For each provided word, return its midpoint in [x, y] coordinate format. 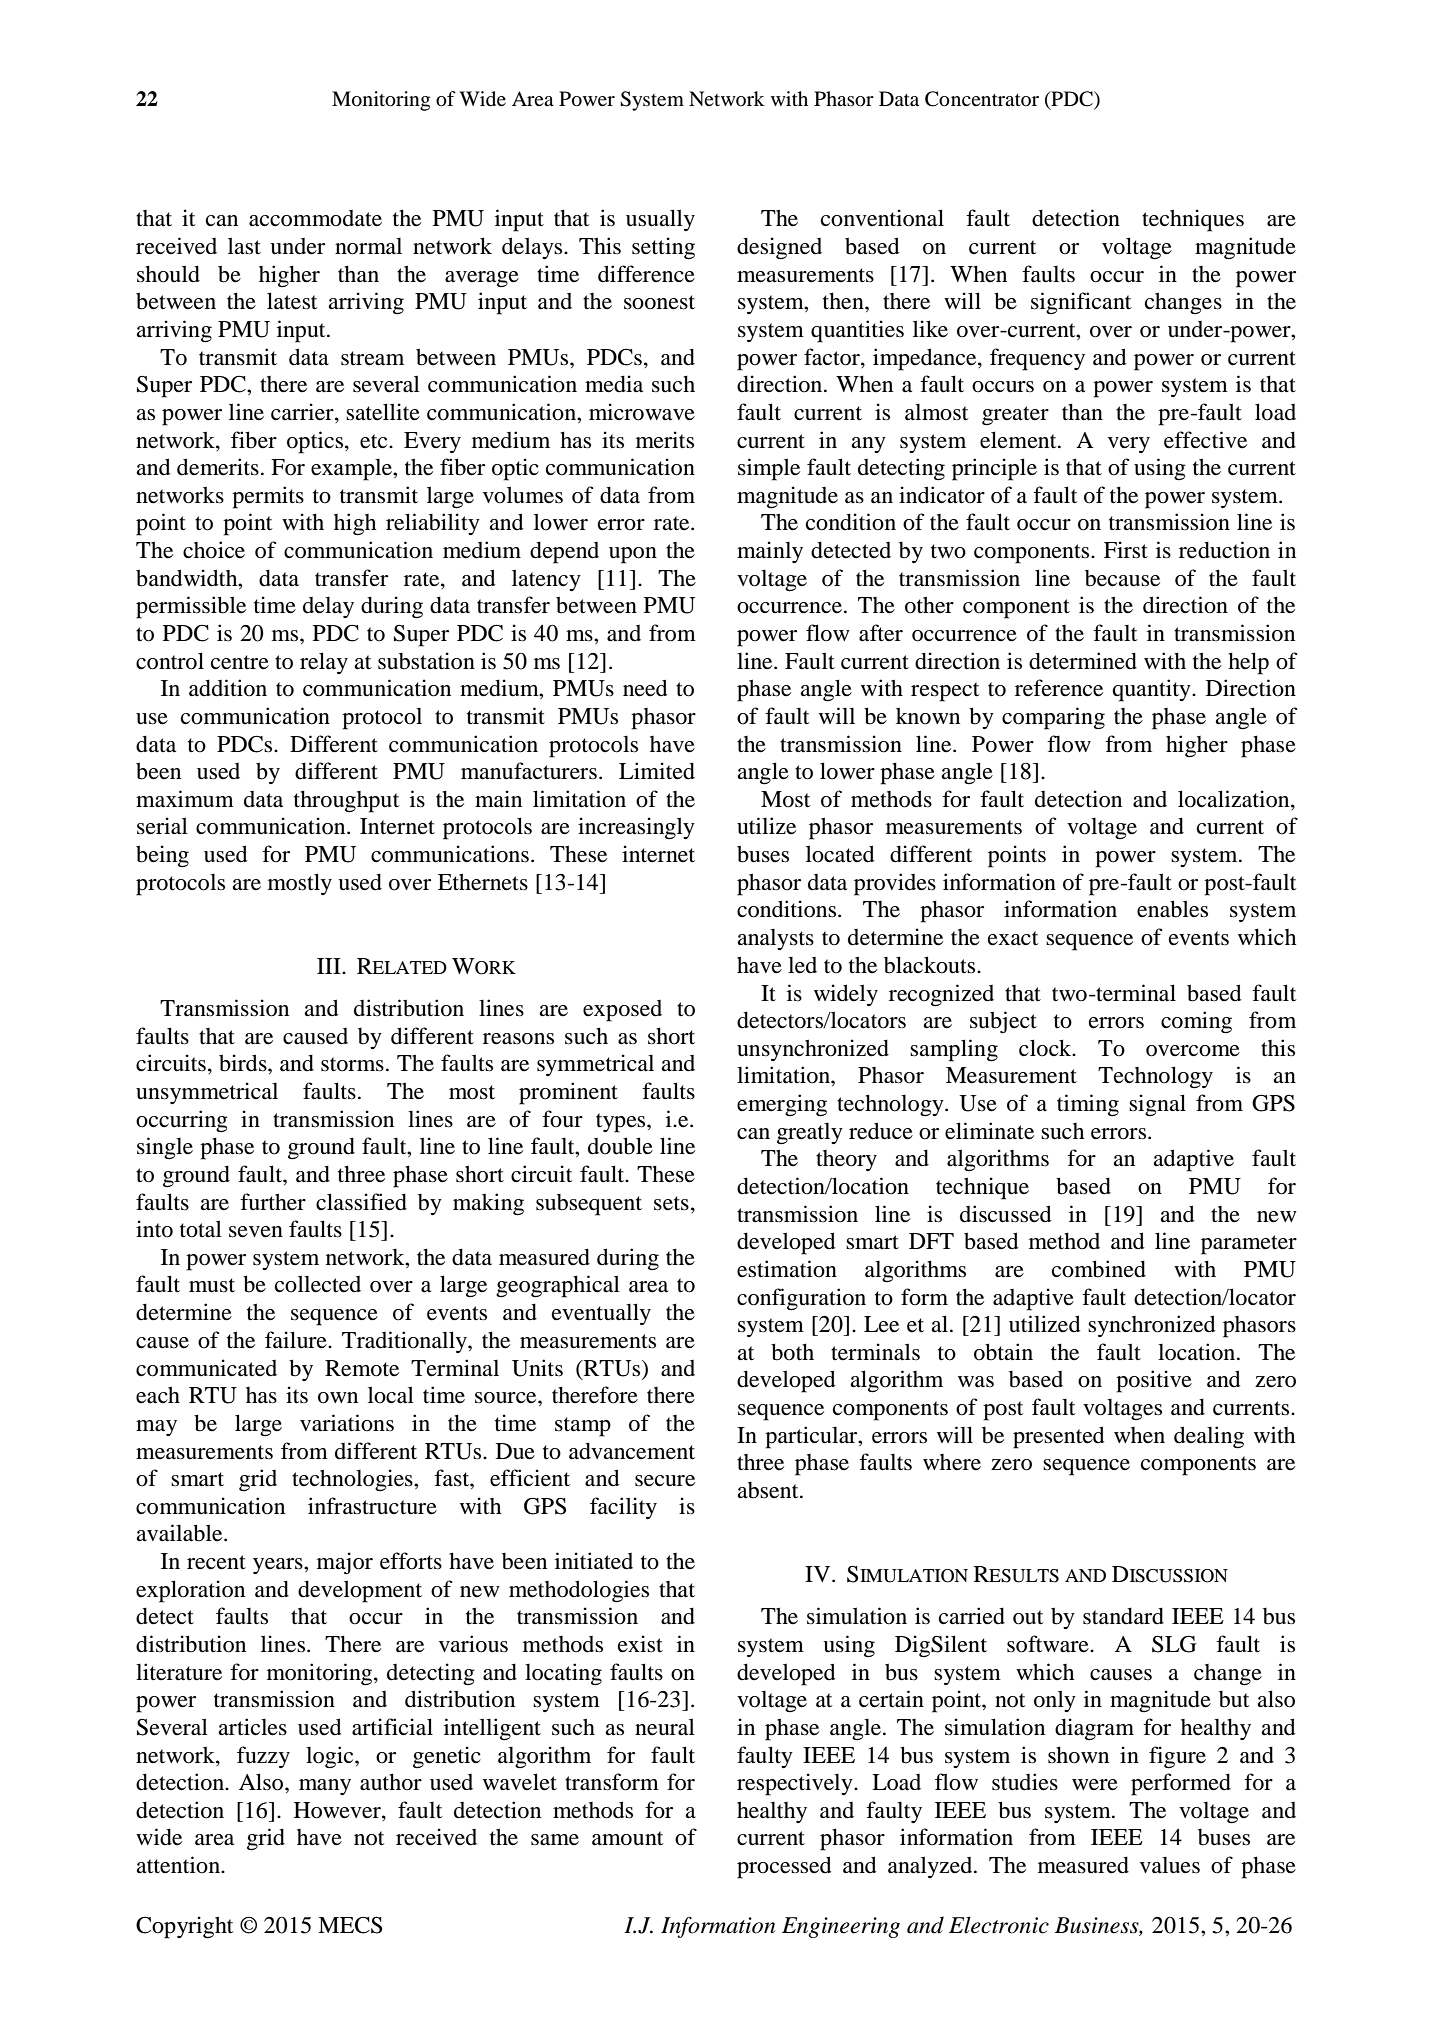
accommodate [315, 218]
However [338, 1811]
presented [1059, 1437]
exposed [622, 1011]
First [1126, 550]
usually [660, 220]
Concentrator [982, 99]
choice [214, 550]
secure [665, 1481]
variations [347, 1423]
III [330, 966]
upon [633, 555]
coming [1196, 1022]
